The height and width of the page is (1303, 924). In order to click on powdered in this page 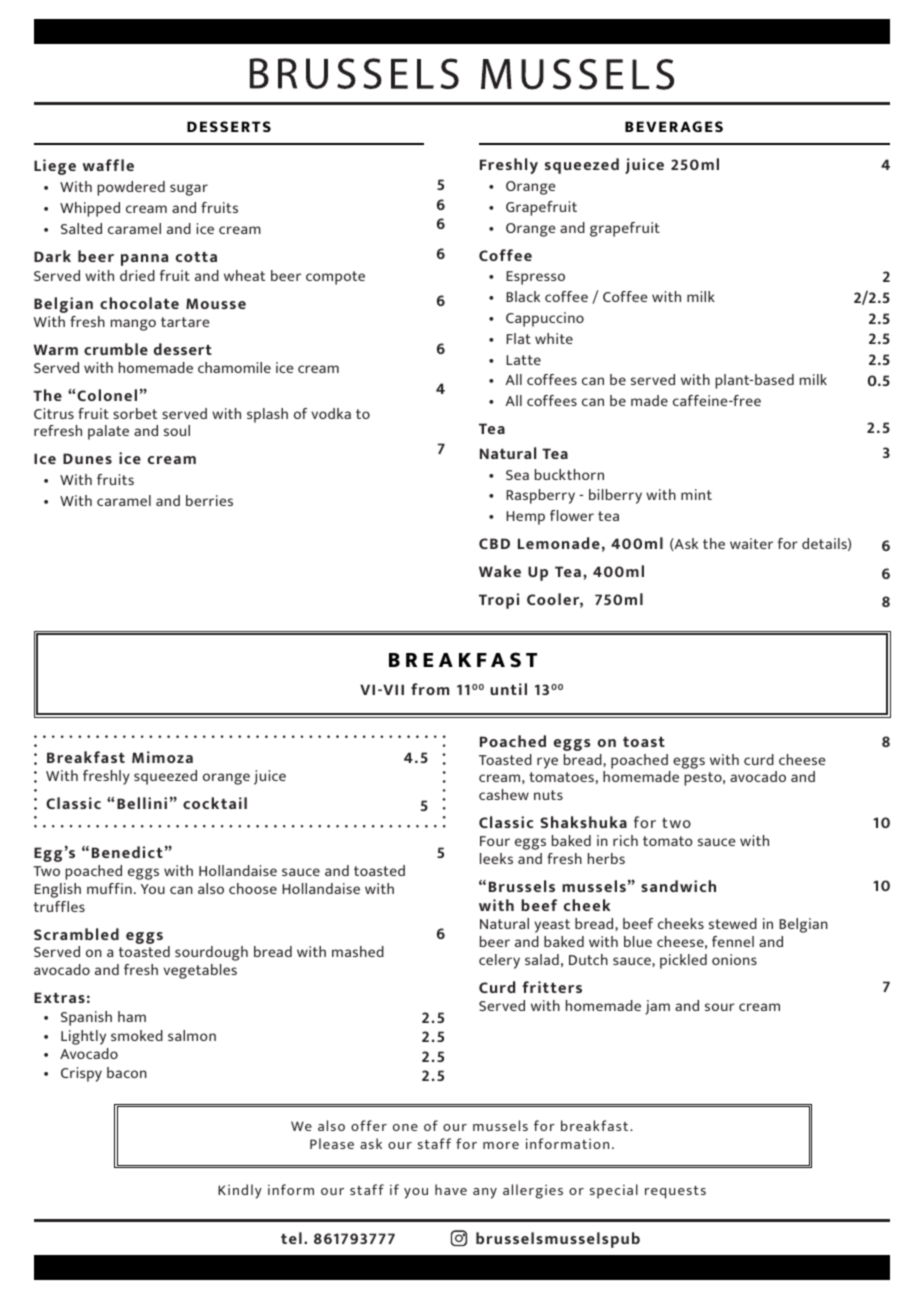, I will do `click(131, 188)`.
